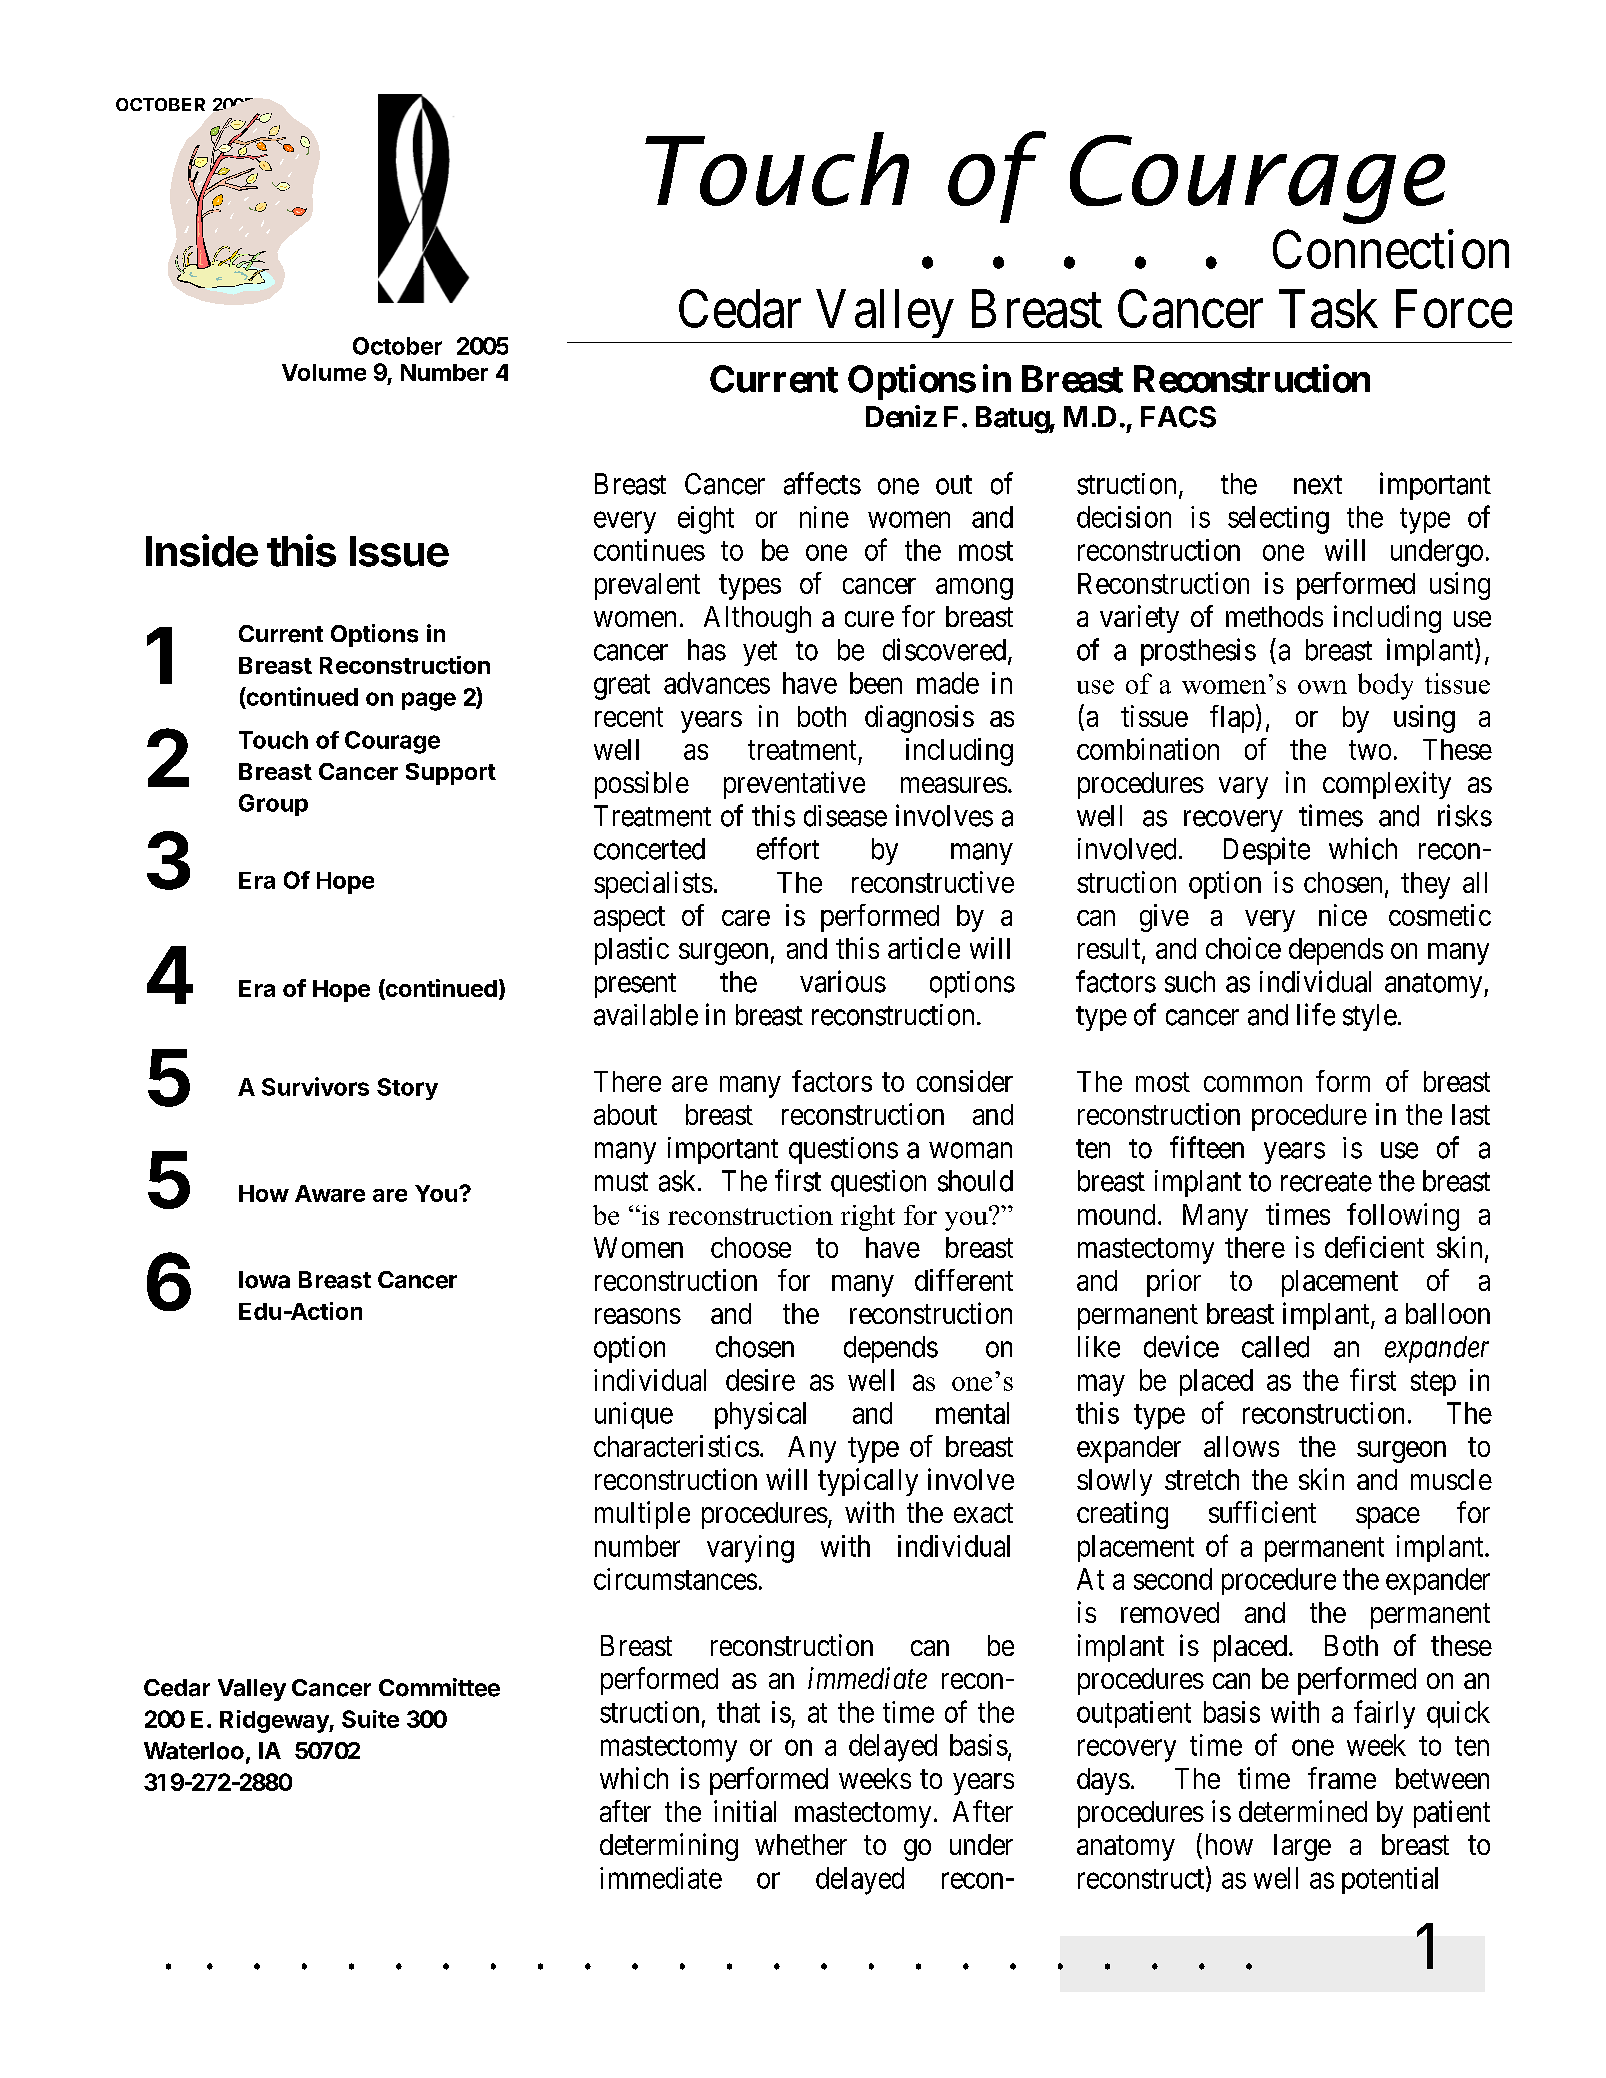 The image size is (1606, 2078). What do you see at coordinates (1328, 308) in the page?
I see `Task` at bounding box center [1328, 308].
